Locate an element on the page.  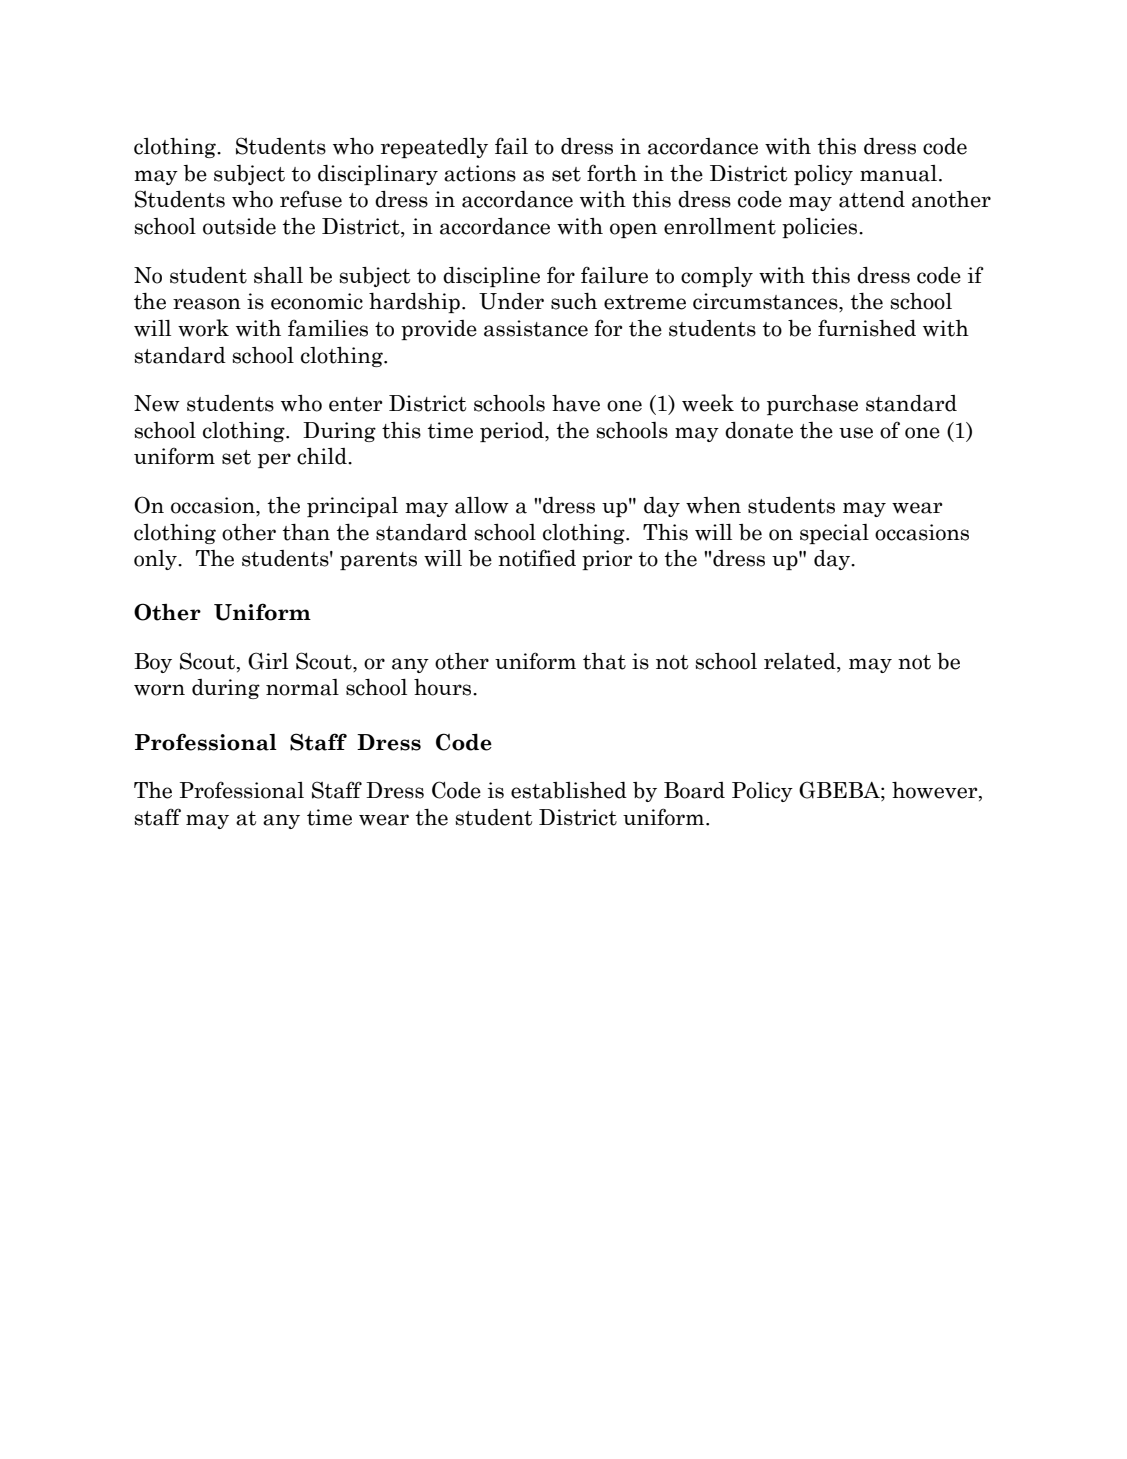
assistance is located at coordinates (536, 328).
